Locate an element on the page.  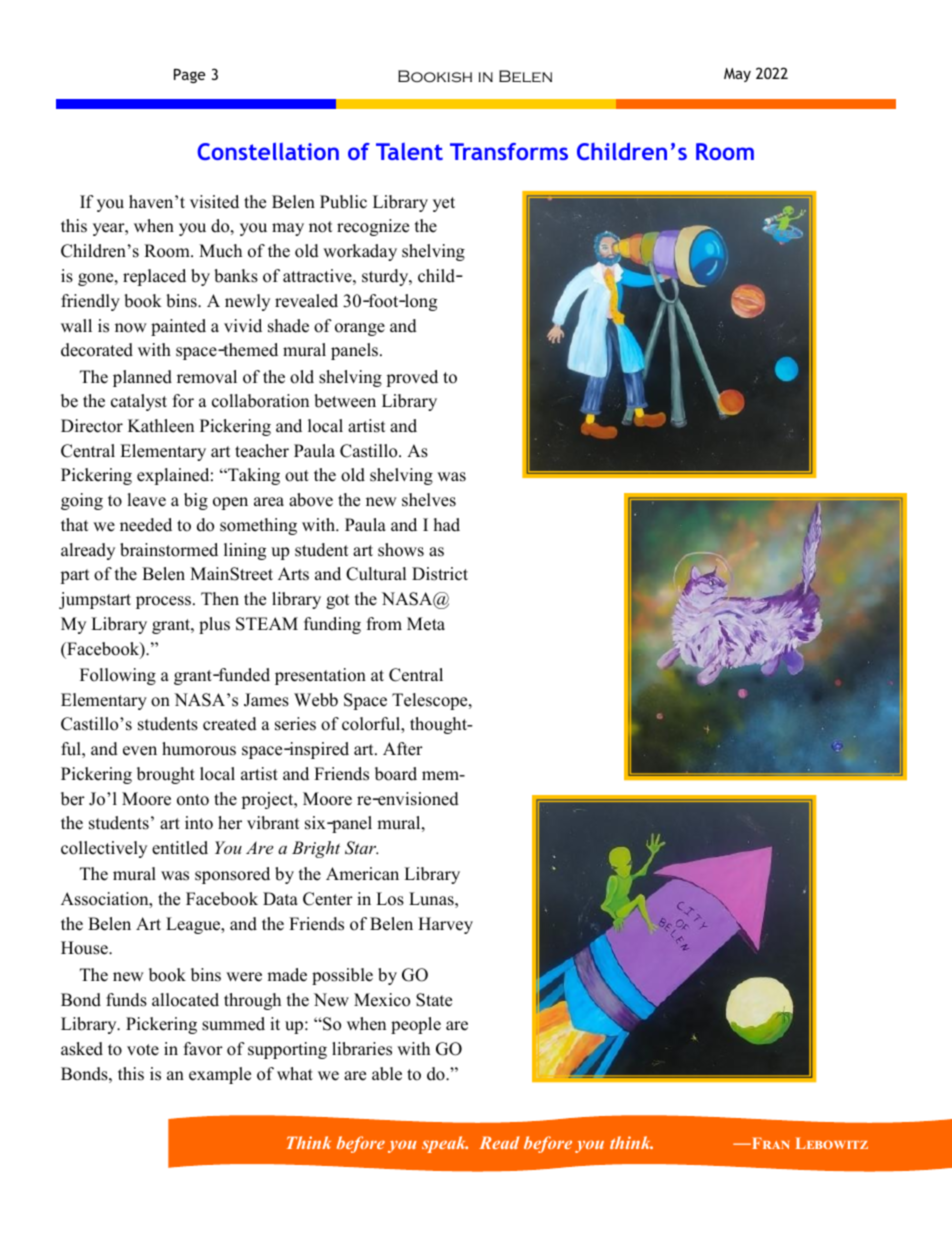
Constellation is located at coordinates (268, 151).
